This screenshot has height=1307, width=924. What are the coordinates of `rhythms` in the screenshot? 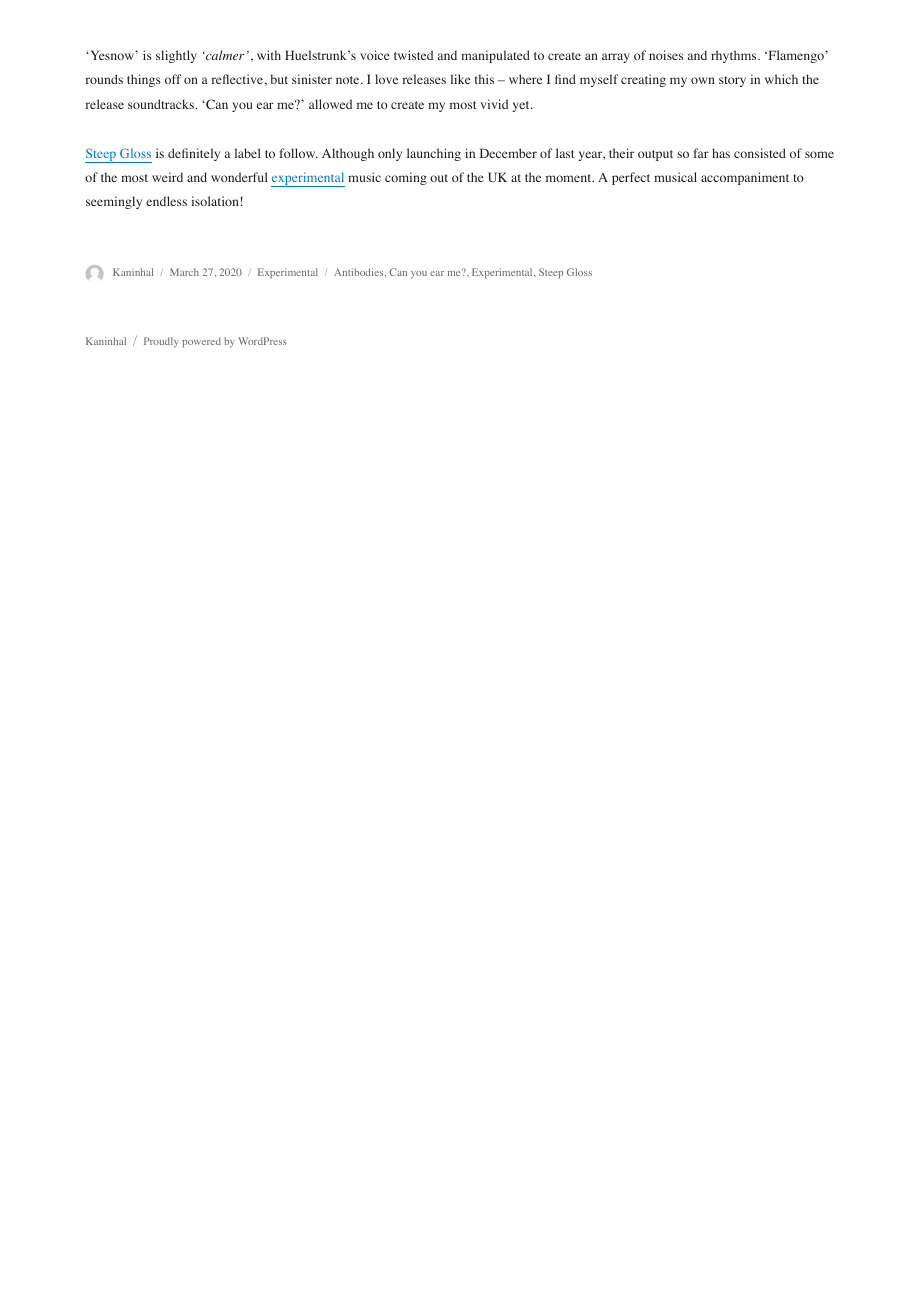 It's located at (733, 56).
